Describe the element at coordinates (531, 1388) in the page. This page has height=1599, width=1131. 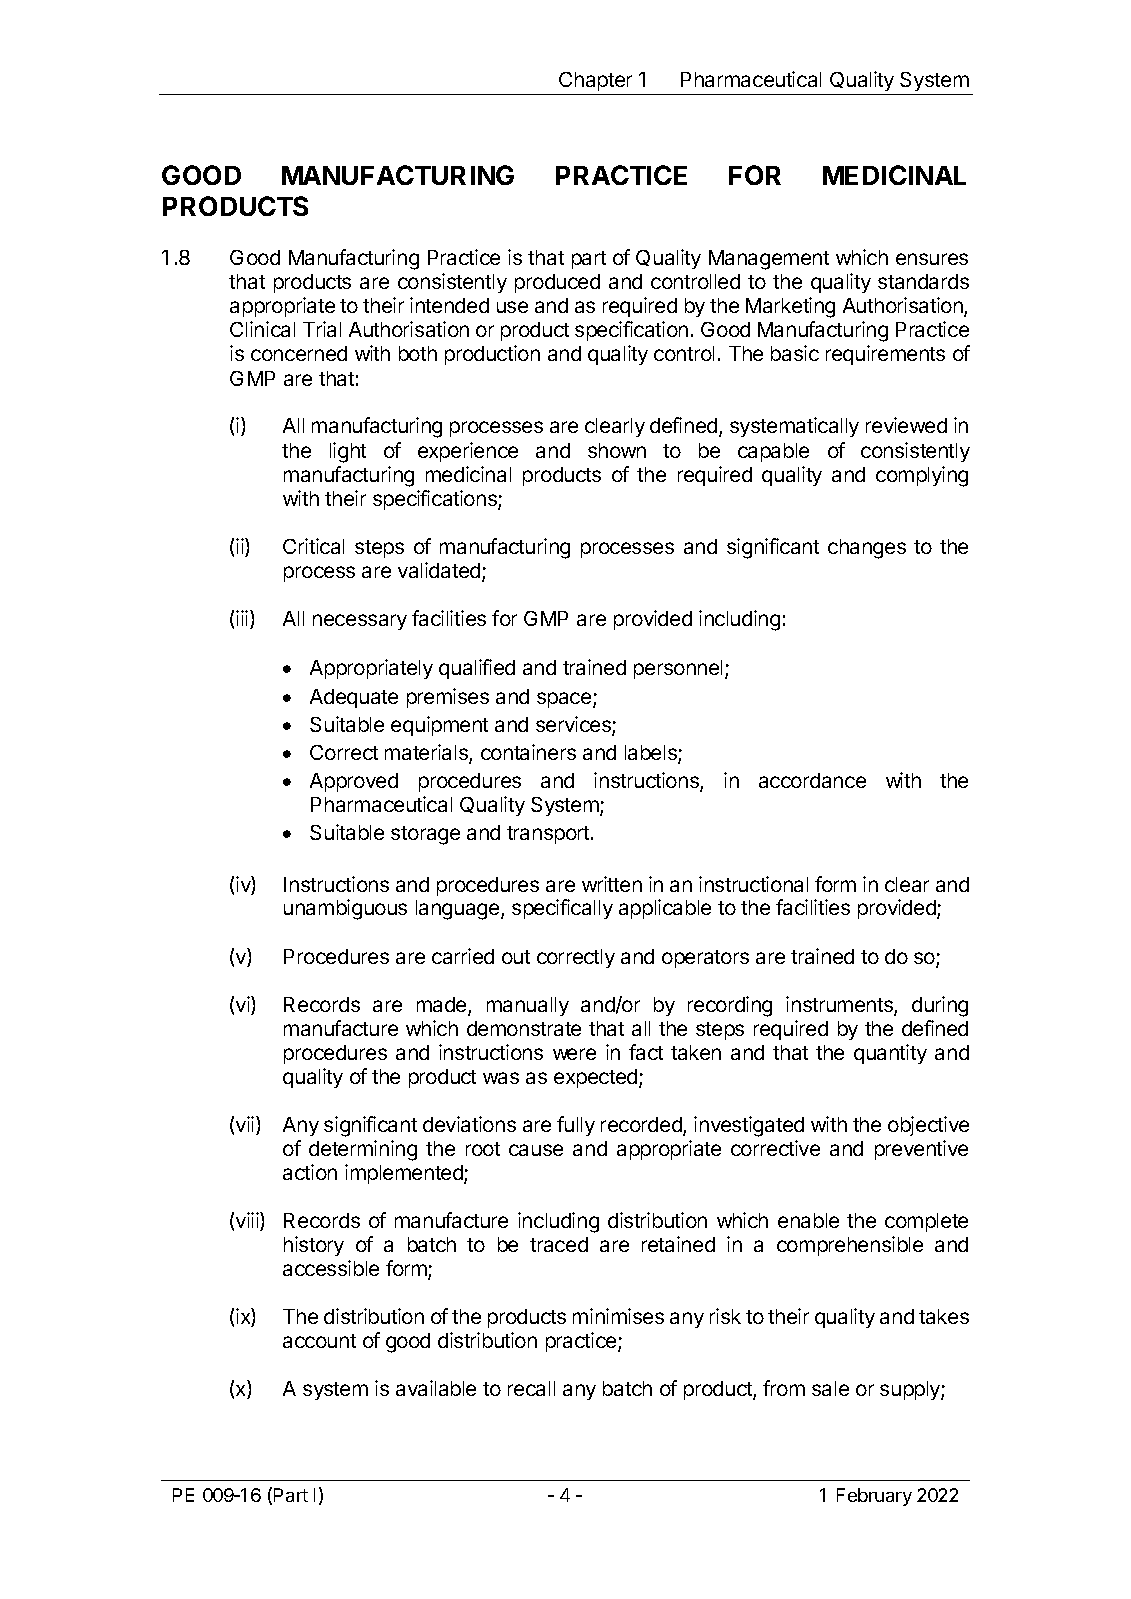
I see `recall` at that location.
